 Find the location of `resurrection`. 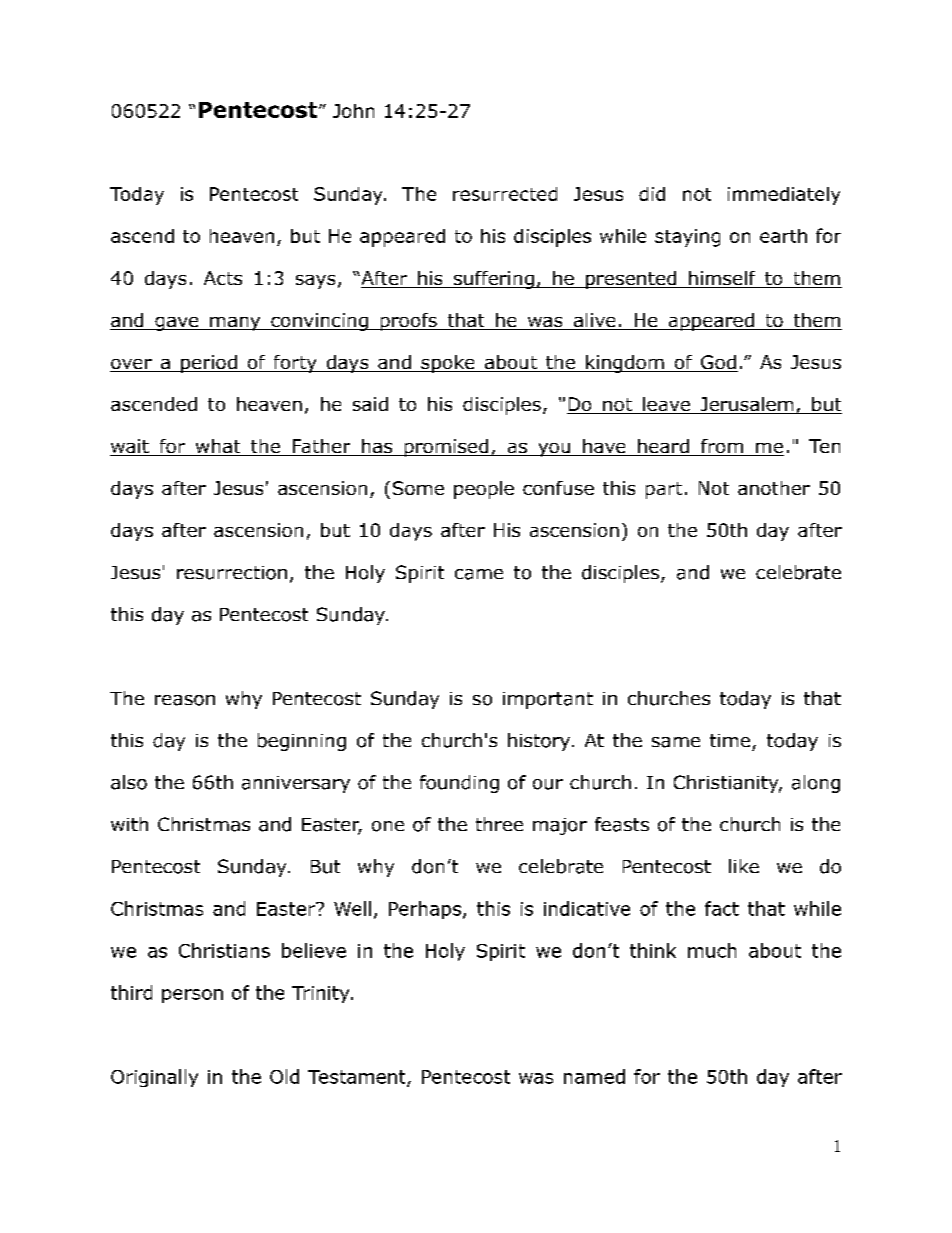

resurrection is located at coordinates (232, 573).
